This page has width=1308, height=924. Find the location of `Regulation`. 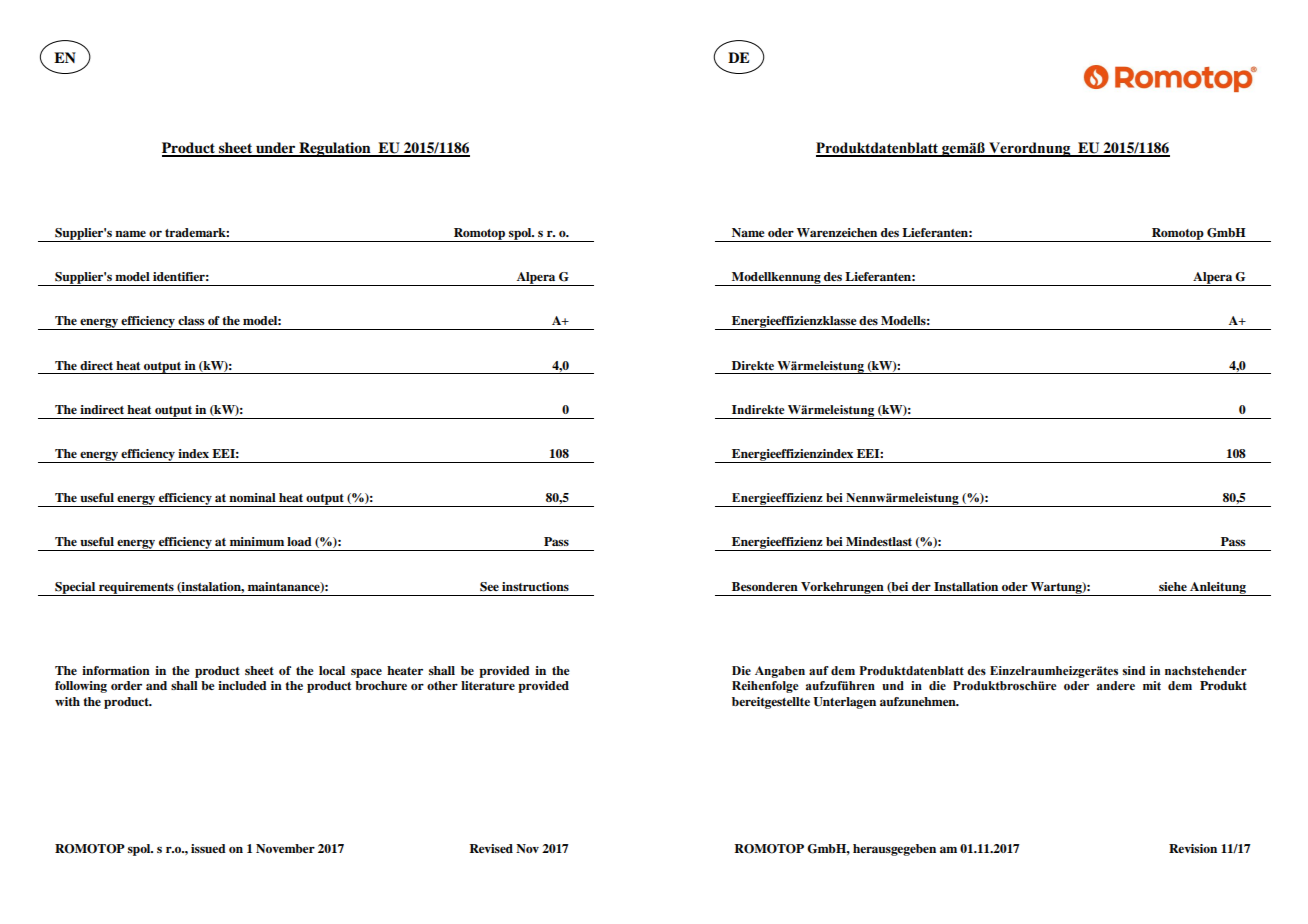

Regulation is located at coordinates (335, 149).
